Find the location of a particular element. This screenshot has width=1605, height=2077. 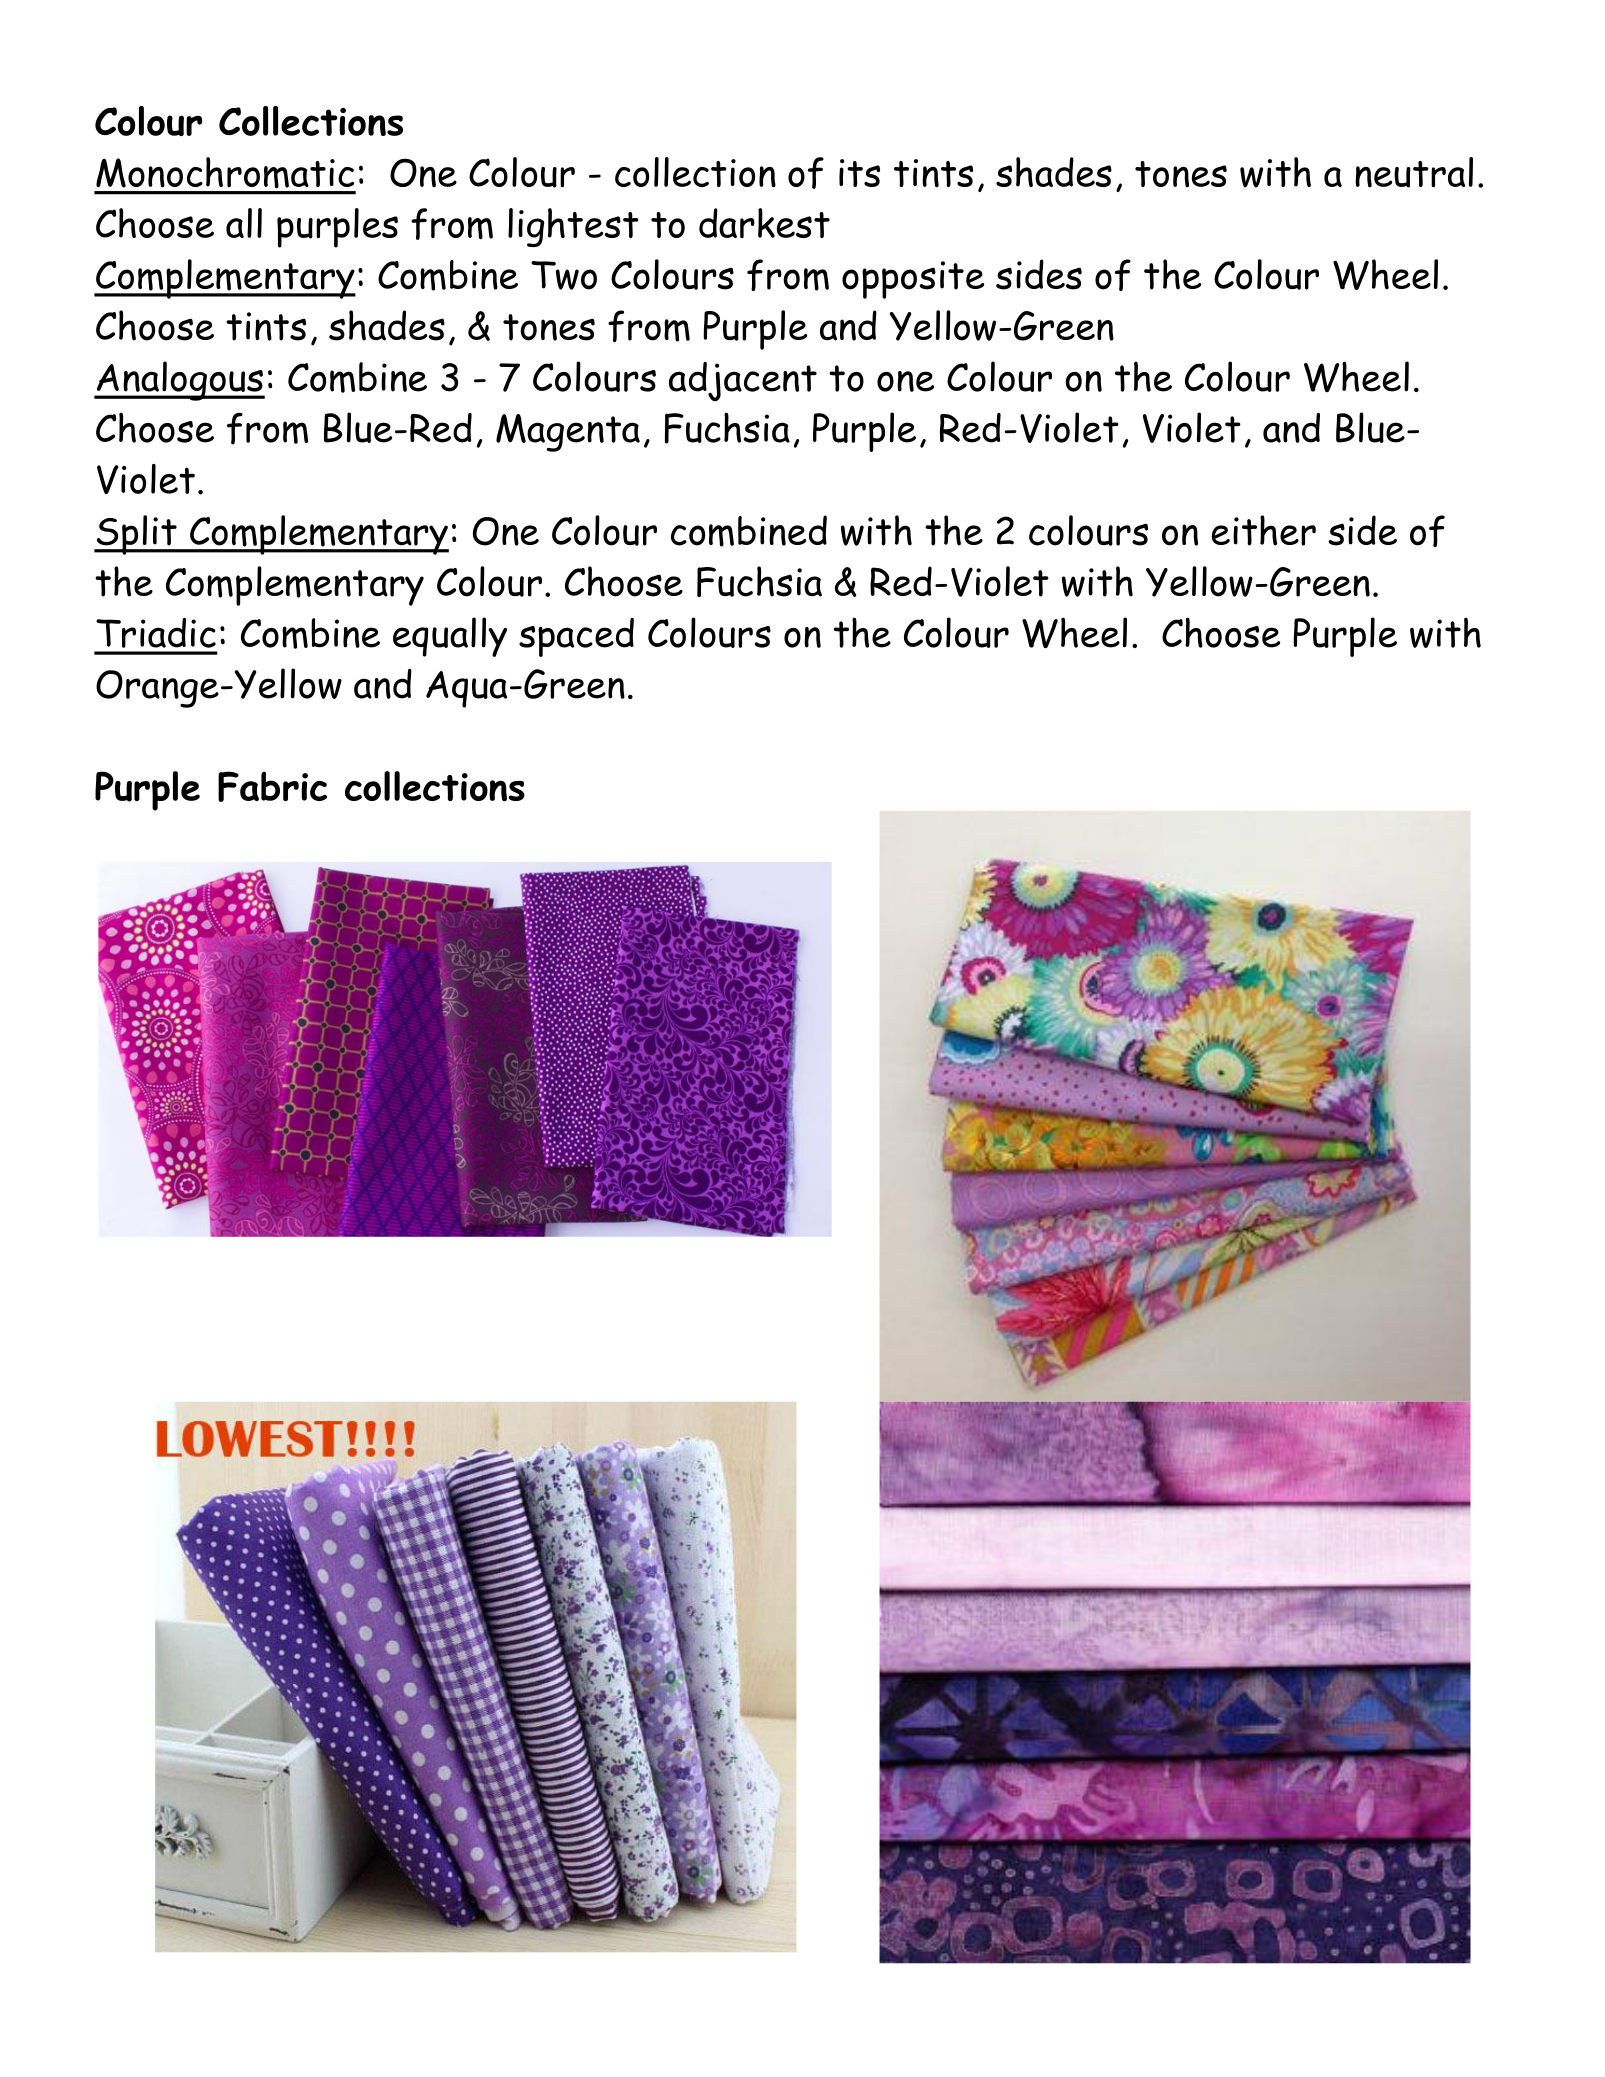

equally is located at coordinates (450, 637).
